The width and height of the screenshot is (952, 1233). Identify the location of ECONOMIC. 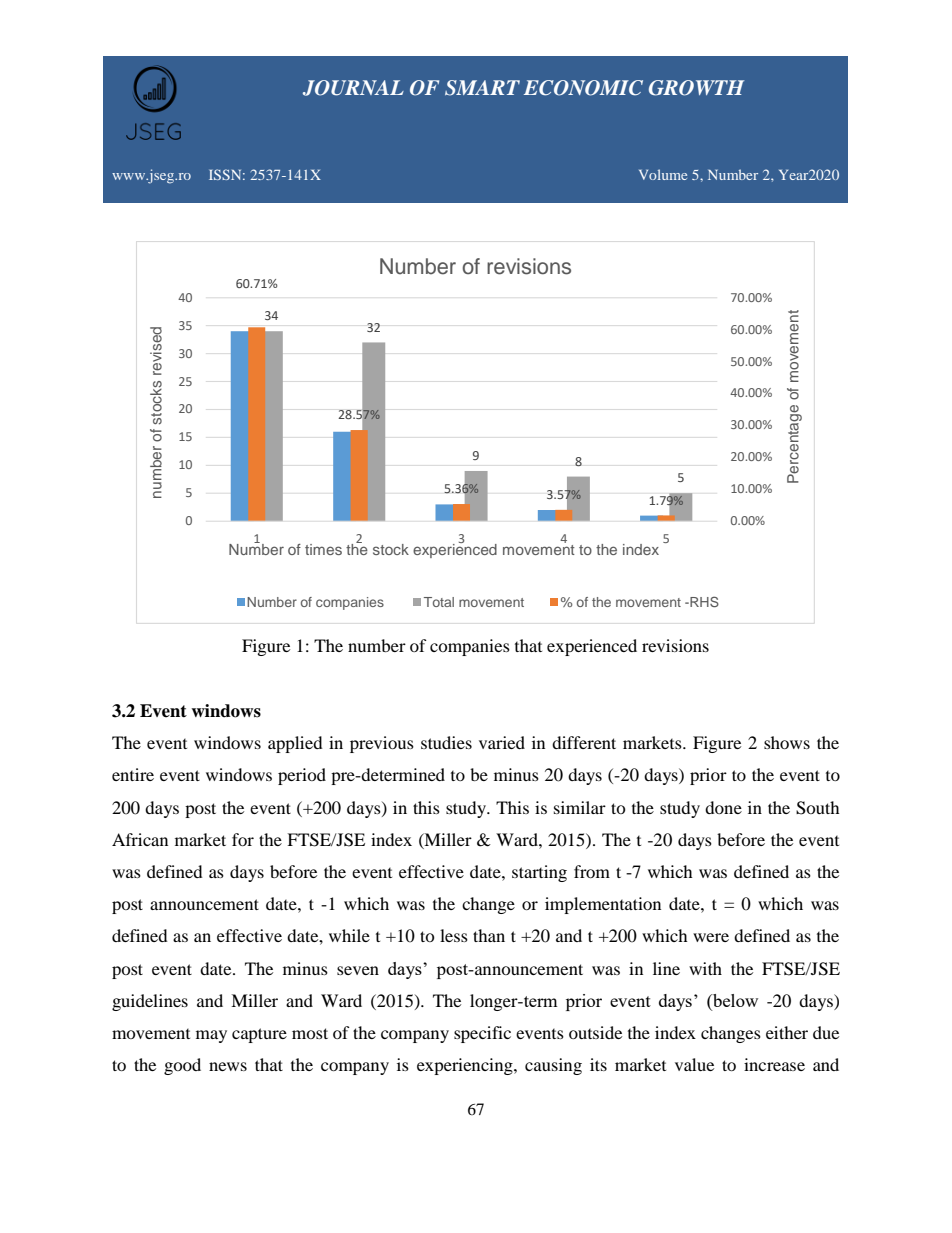
(583, 88).
